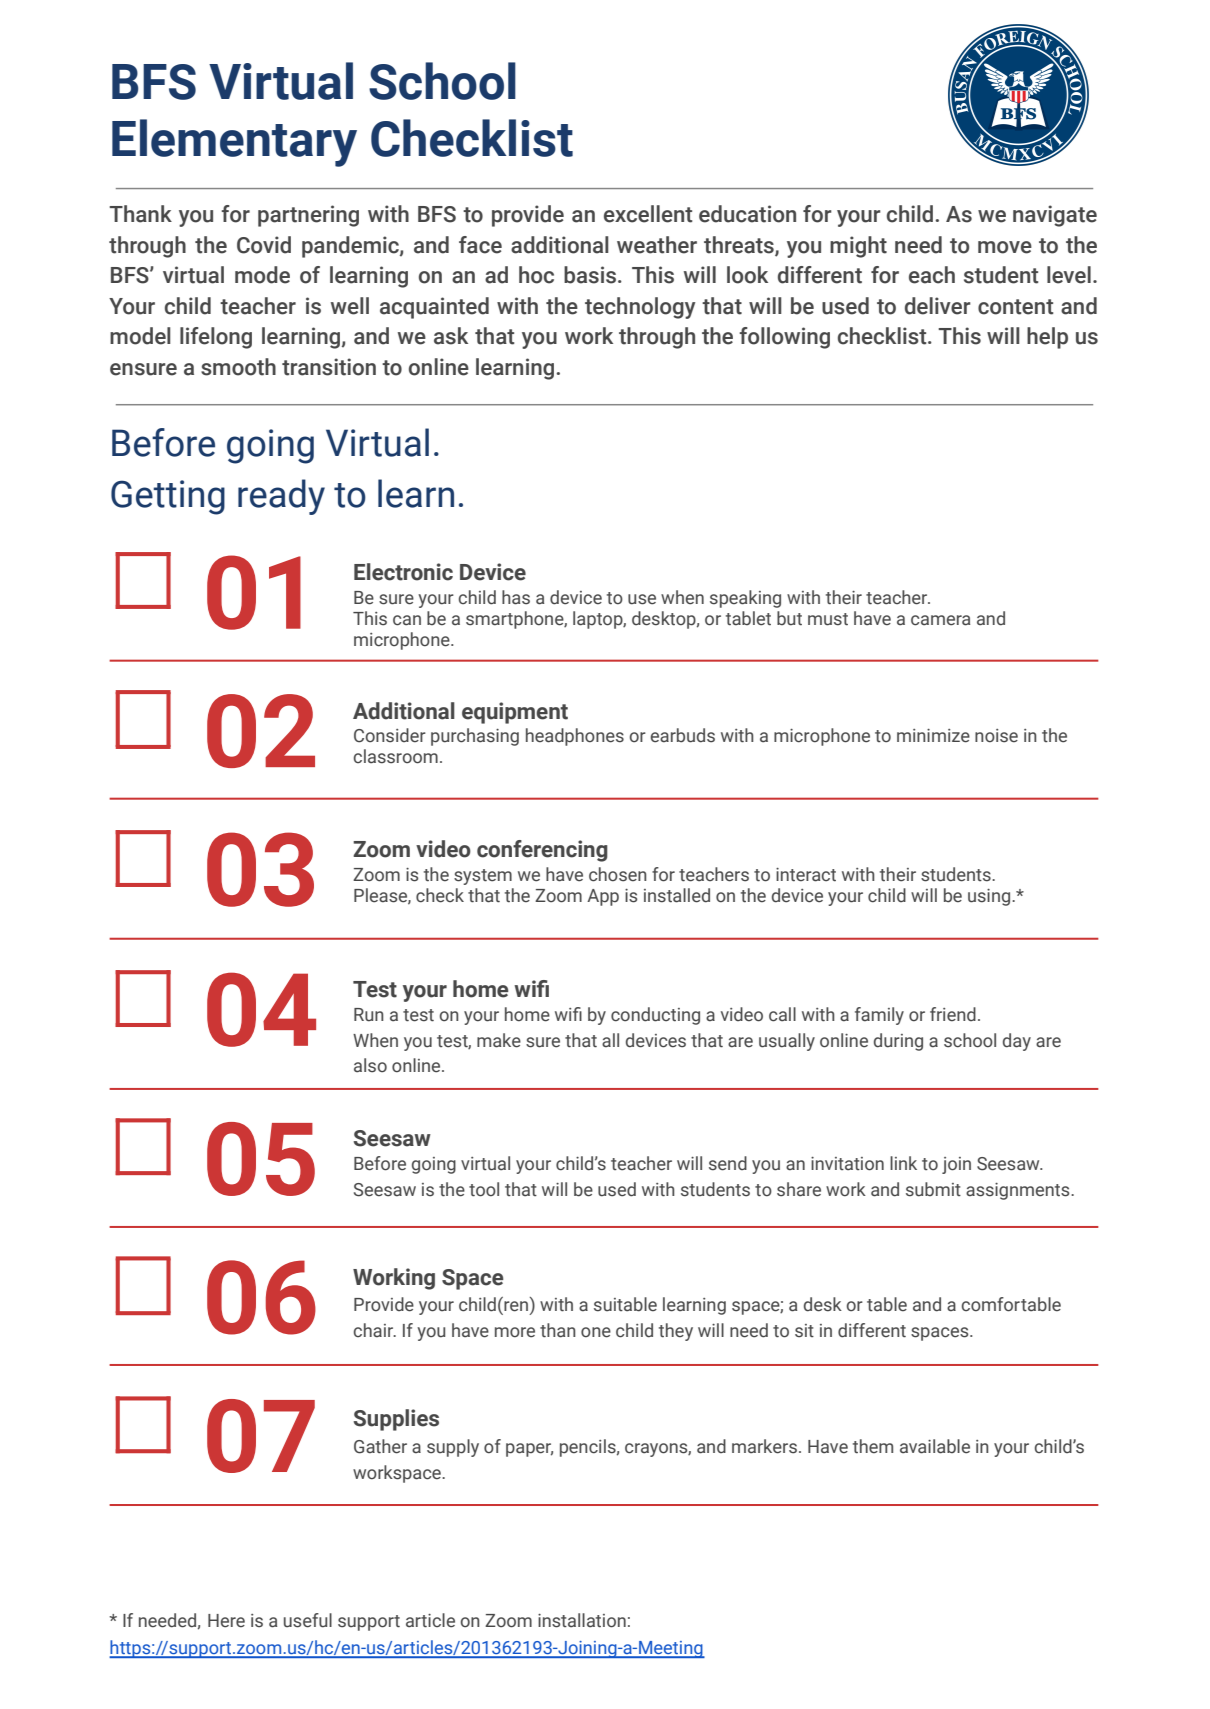 The height and width of the screenshot is (1709, 1210). What do you see at coordinates (1005, 247) in the screenshot?
I see `move` at bounding box center [1005, 247].
